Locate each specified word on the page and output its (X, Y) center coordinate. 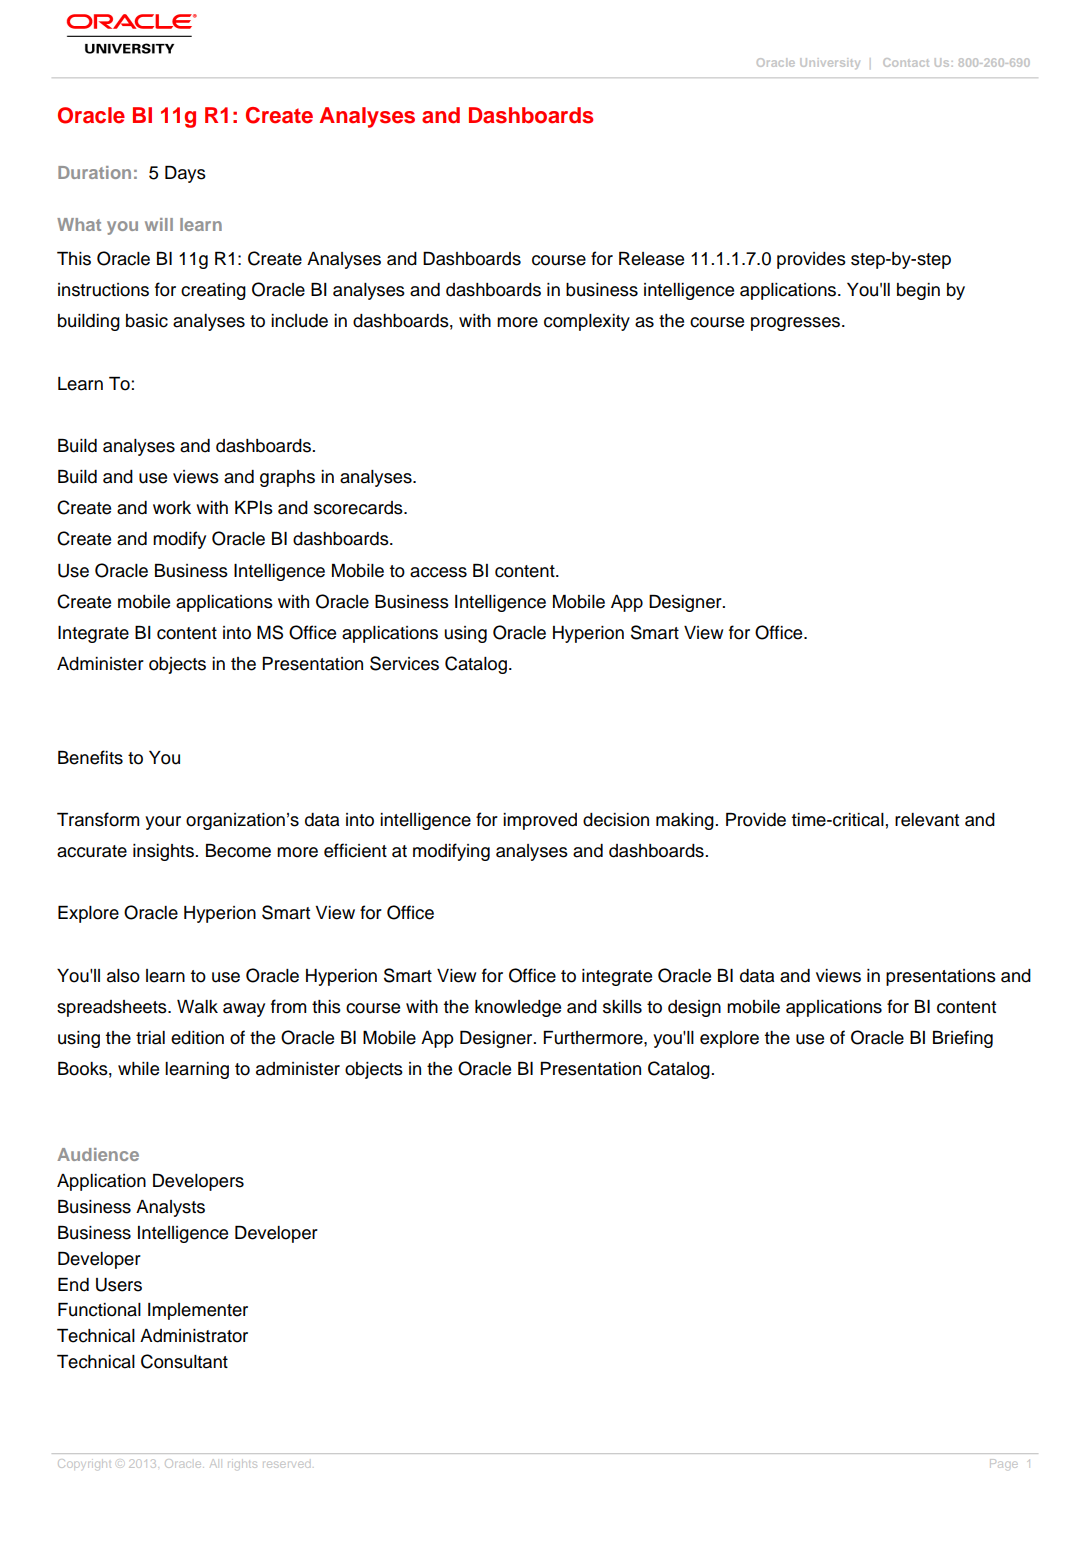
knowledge (518, 1008)
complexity (587, 322)
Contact (906, 62)
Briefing (963, 1039)
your (163, 823)
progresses (797, 324)
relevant (927, 820)
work (172, 508)
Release (651, 259)
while (138, 1069)
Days (185, 174)
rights (242, 1464)
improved (540, 821)
